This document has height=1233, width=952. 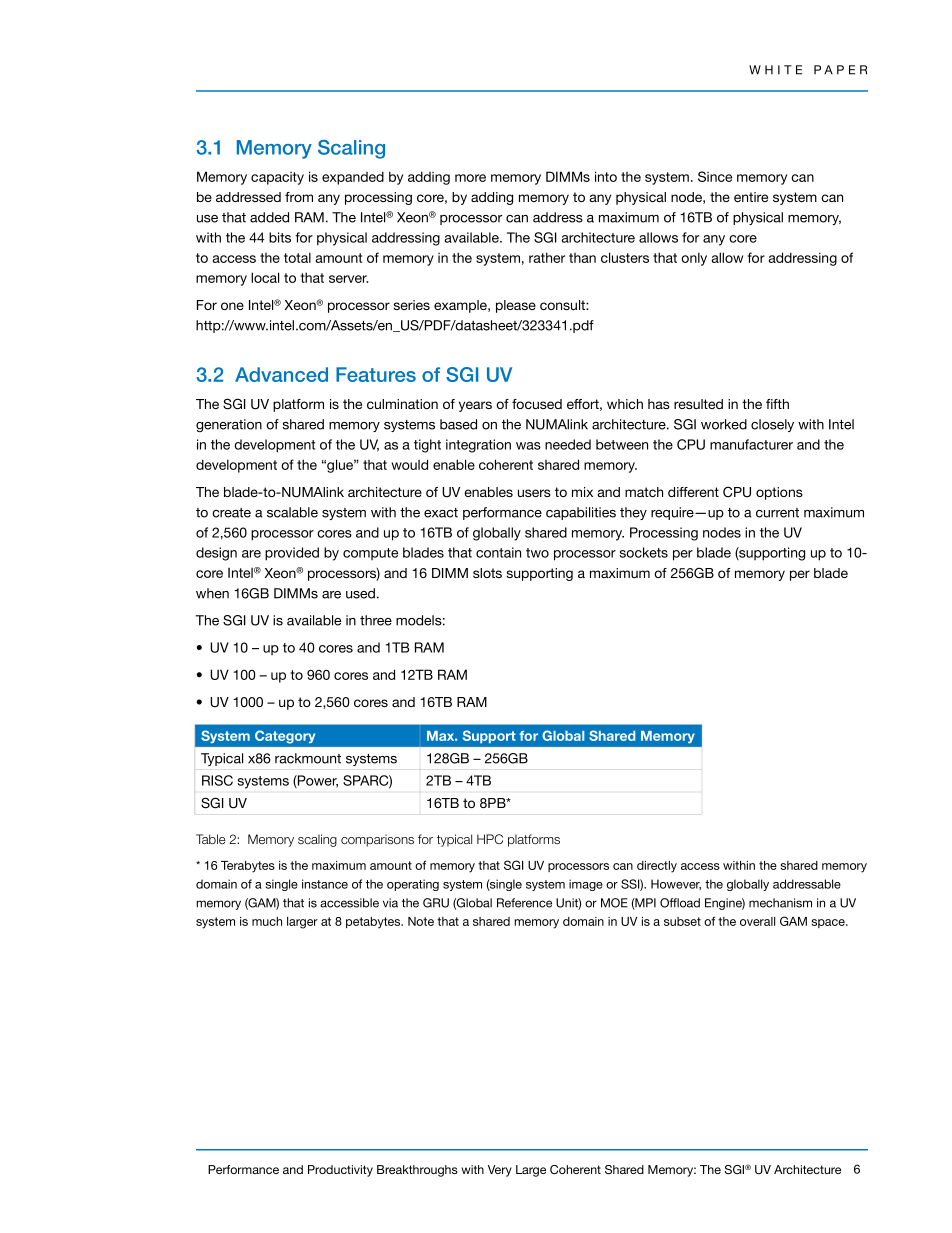 What do you see at coordinates (487, 573) in the document?
I see `slots` at bounding box center [487, 573].
